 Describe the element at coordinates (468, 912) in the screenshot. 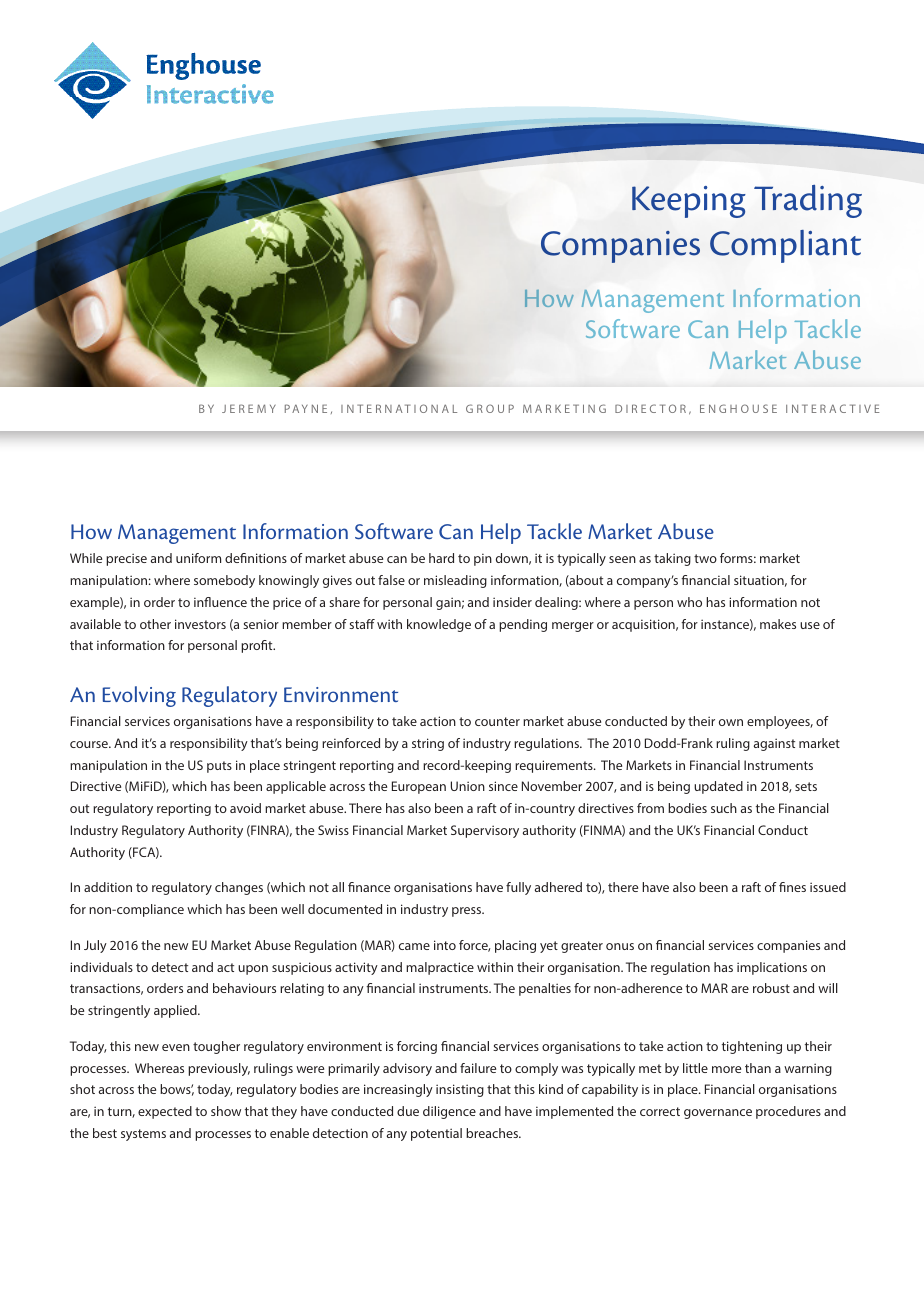

I see `press` at that location.
